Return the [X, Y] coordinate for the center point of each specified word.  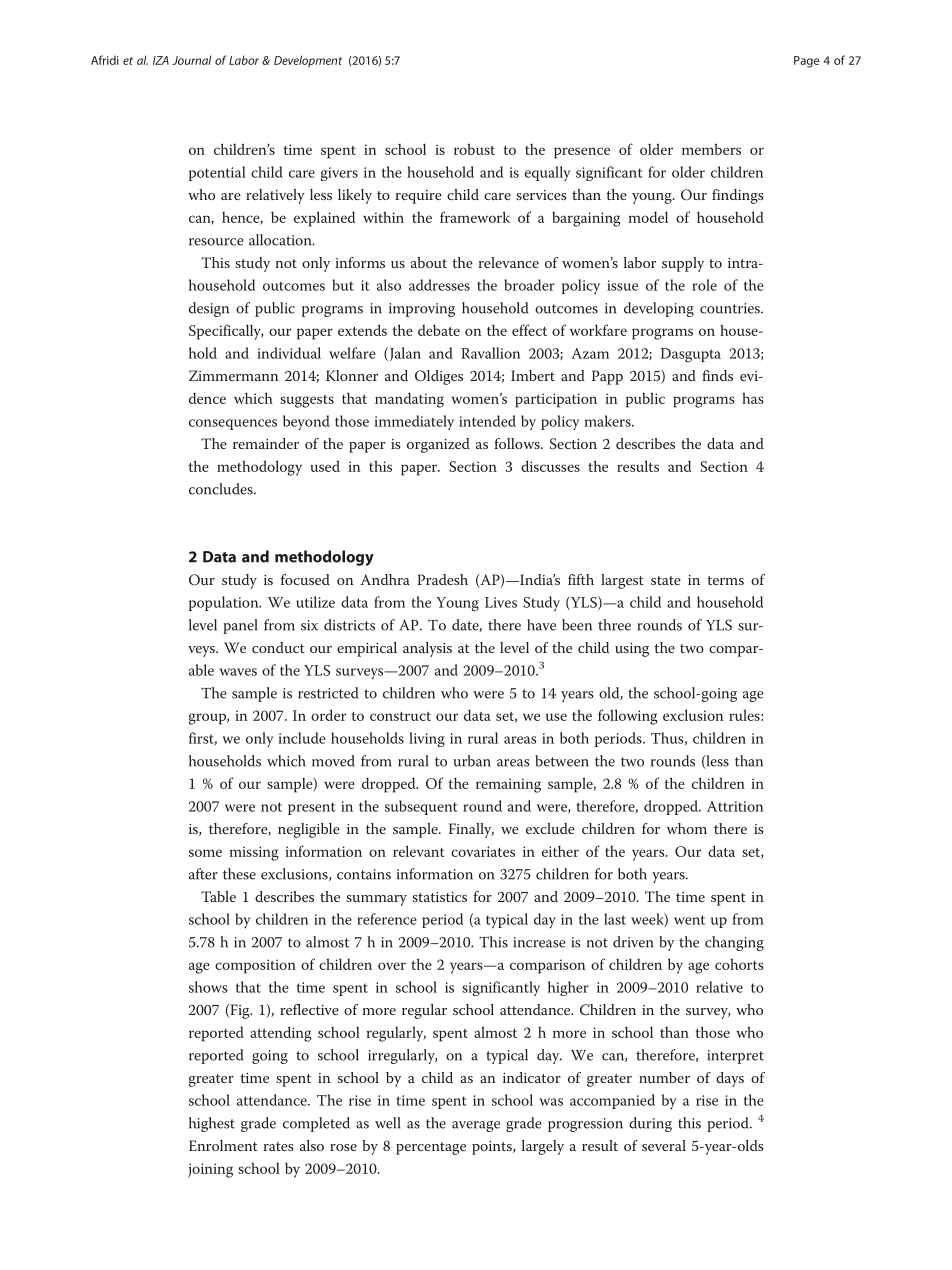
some [205, 853]
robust [474, 149]
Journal [192, 60]
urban [472, 761]
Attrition [735, 806]
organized [438, 445]
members [711, 149]
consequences [233, 424]
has [753, 398]
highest [212, 1124]
